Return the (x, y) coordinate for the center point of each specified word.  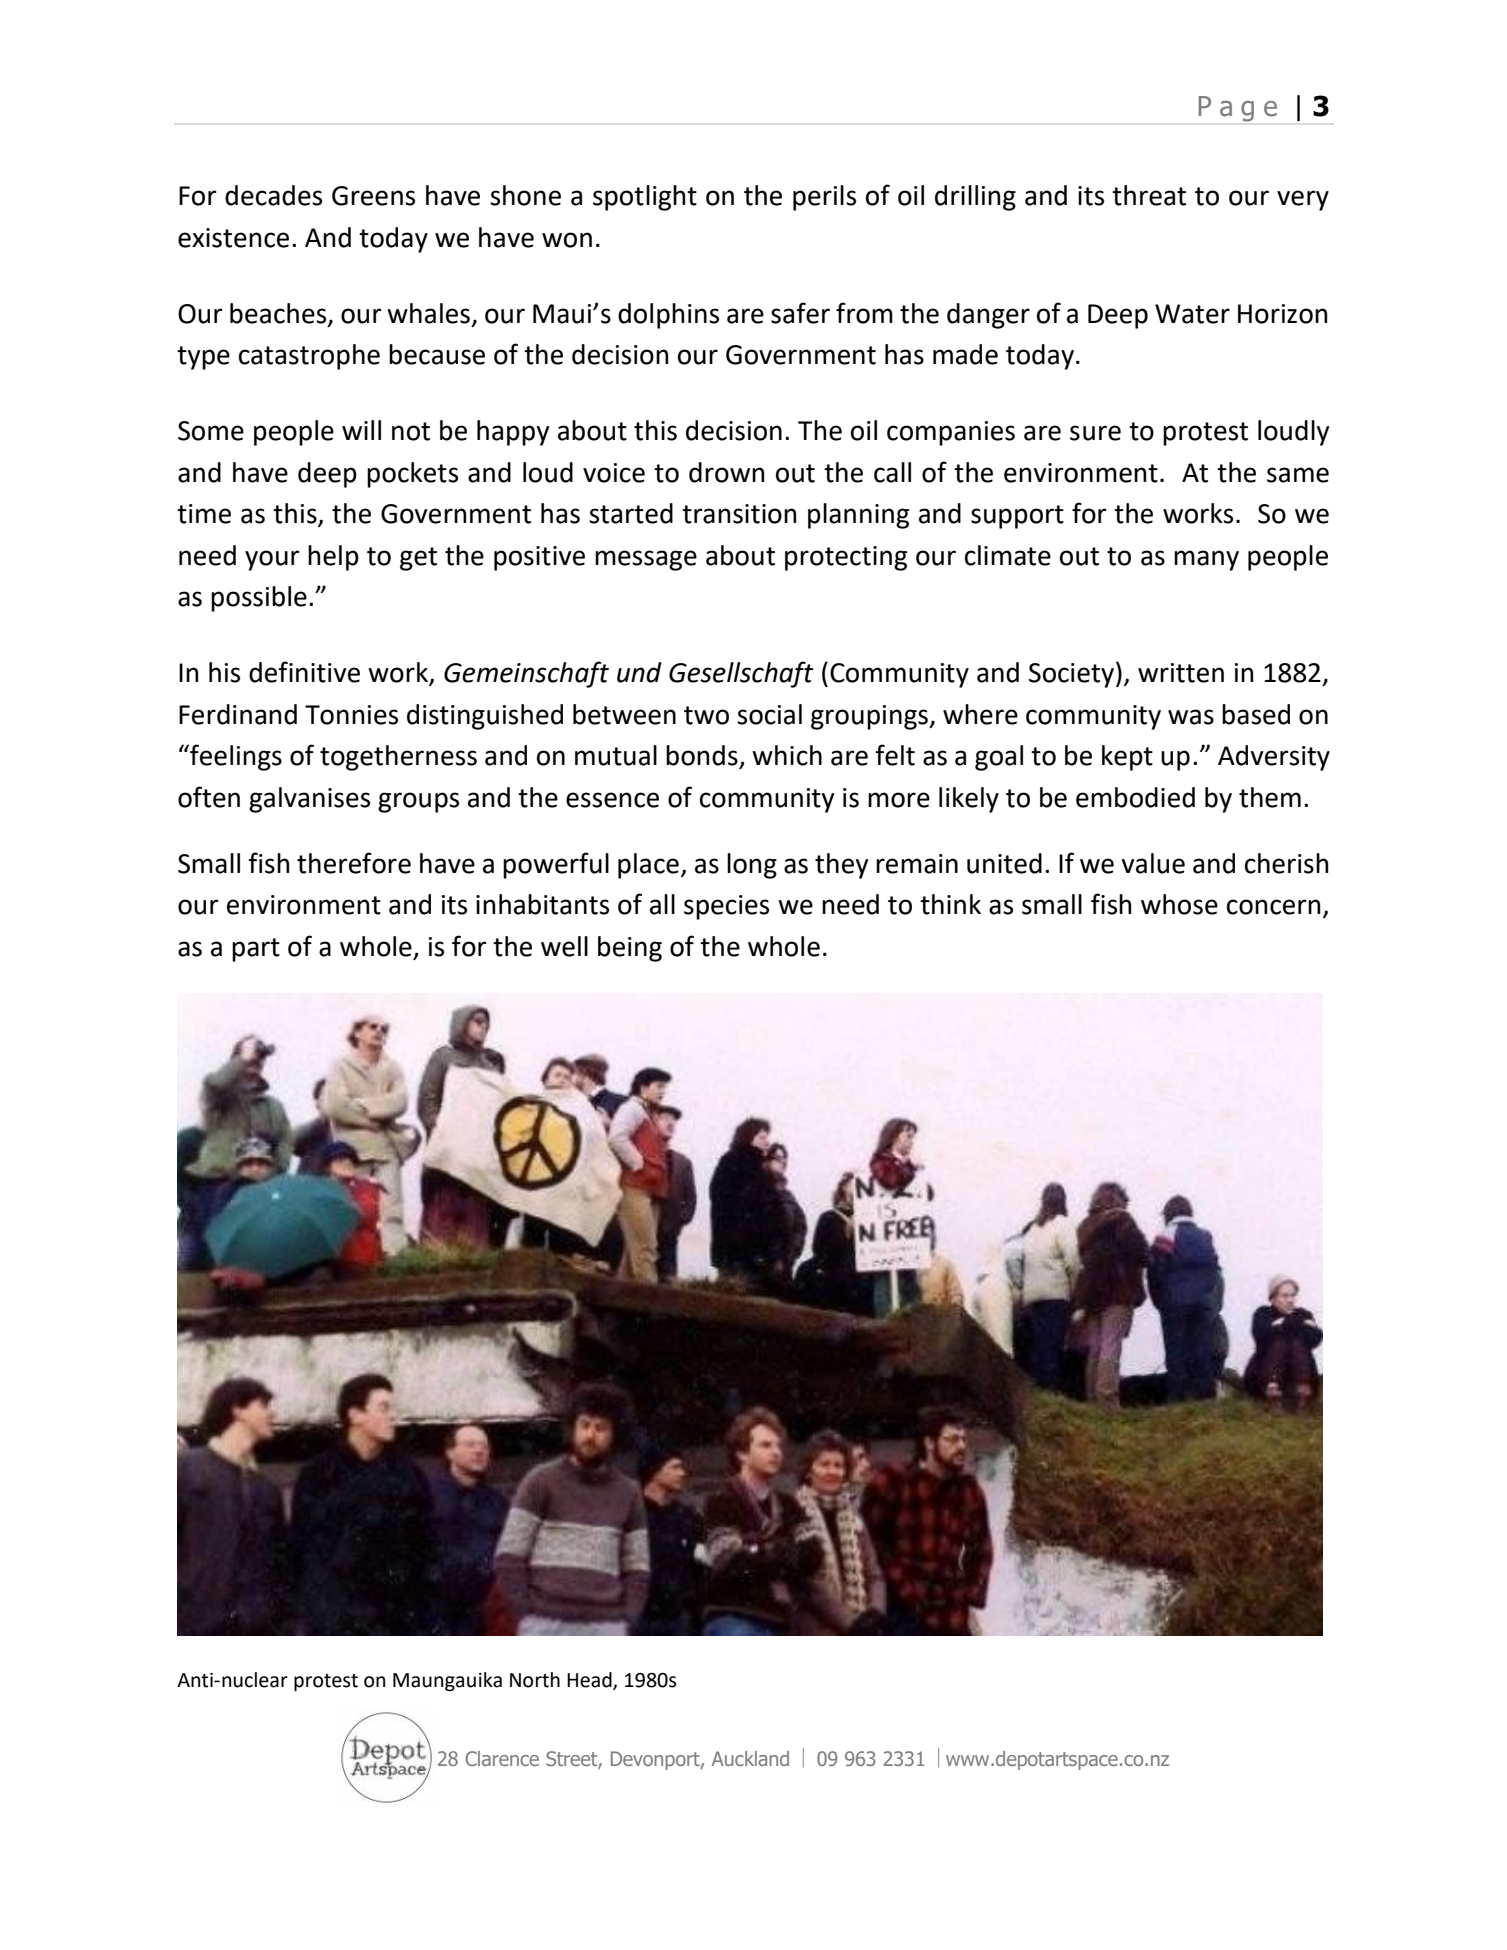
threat (1149, 195)
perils (824, 198)
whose (1179, 904)
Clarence (502, 1758)
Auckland (750, 1758)
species (726, 907)
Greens (373, 196)
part (256, 950)
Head (590, 1680)
